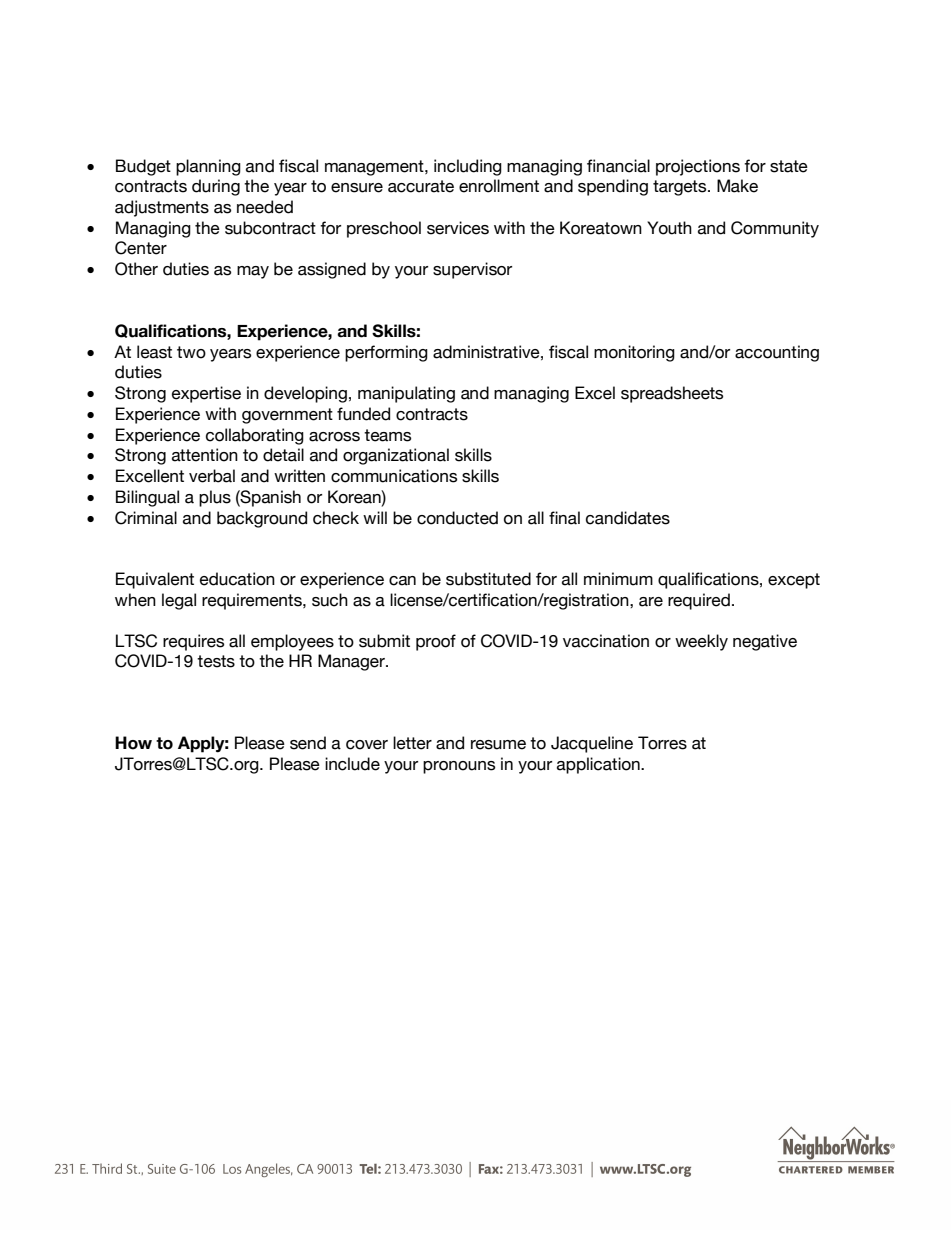 This screenshot has height=1233, width=952. I want to click on two, so click(191, 352).
